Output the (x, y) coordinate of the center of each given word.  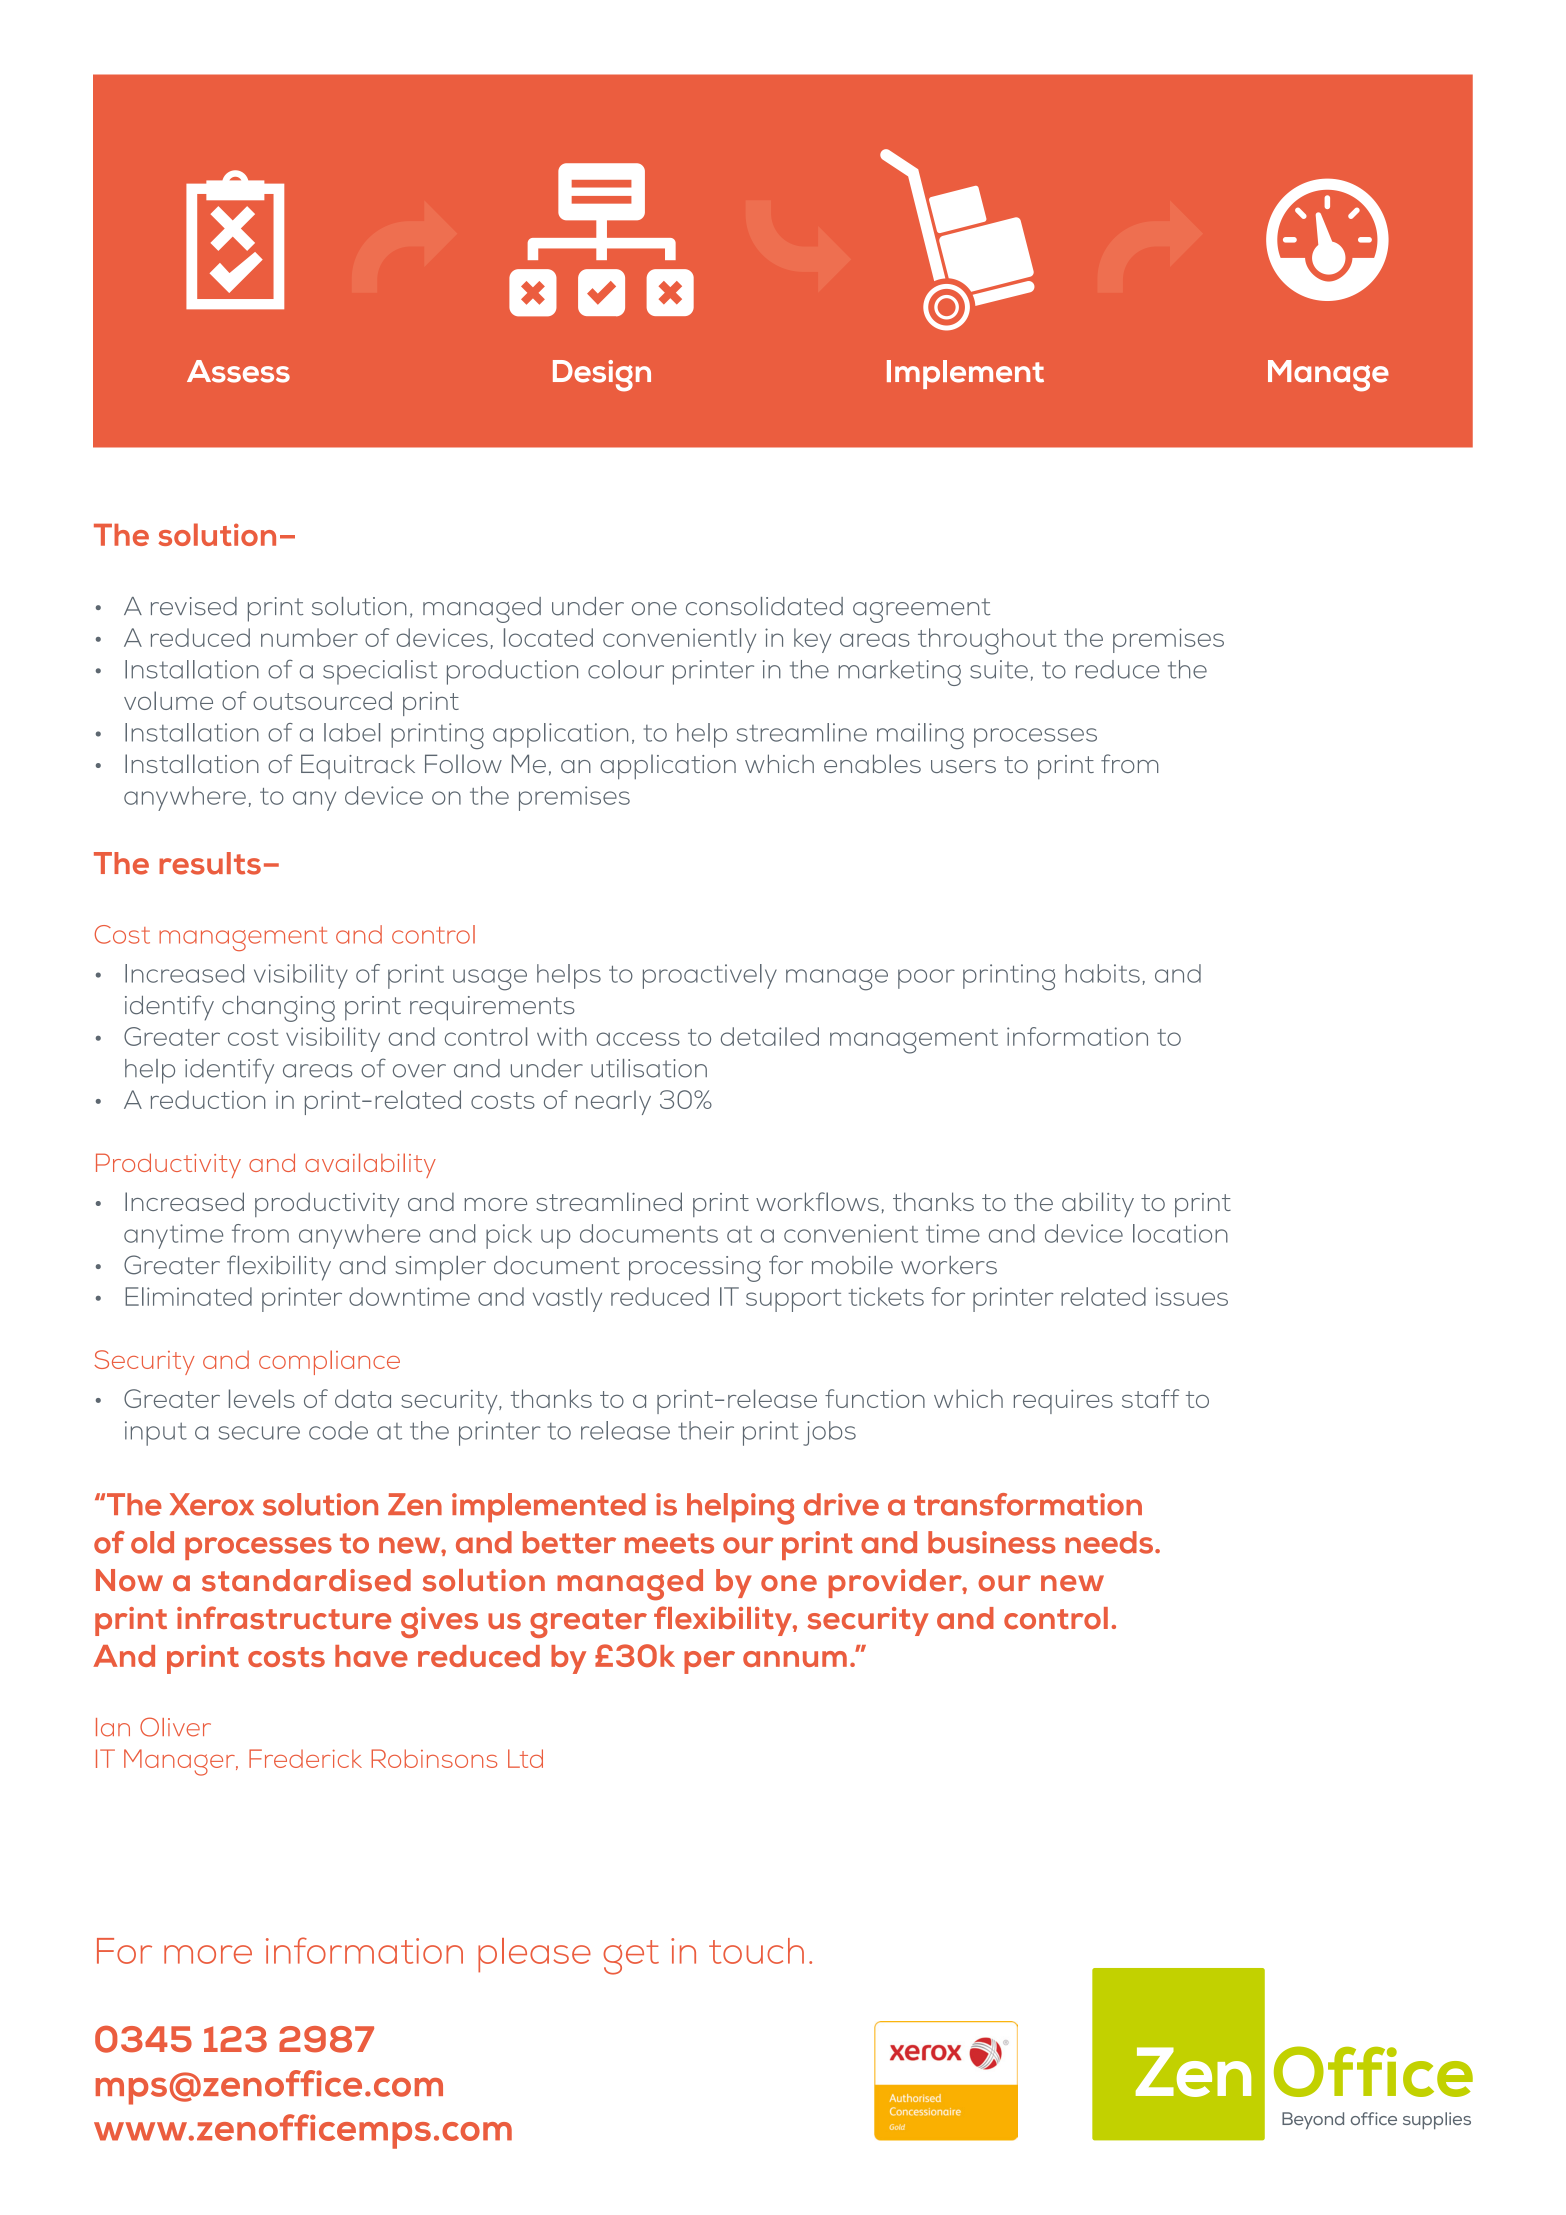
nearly (613, 1102)
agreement (921, 610)
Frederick (305, 1758)
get (631, 1957)
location (1180, 1233)
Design (602, 376)
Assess (238, 371)
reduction (208, 1099)
